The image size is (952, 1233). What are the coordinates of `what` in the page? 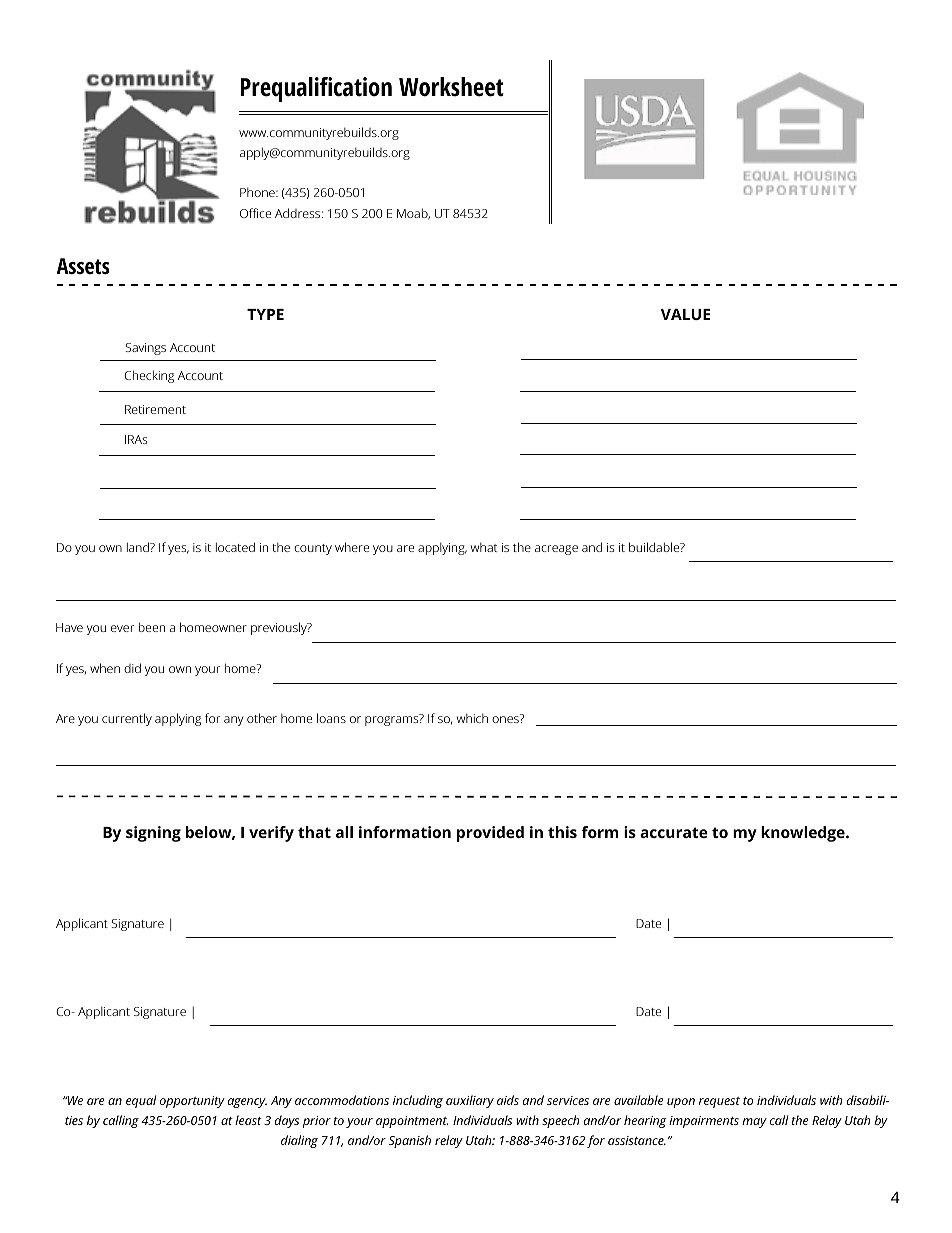 It's located at (484, 547).
